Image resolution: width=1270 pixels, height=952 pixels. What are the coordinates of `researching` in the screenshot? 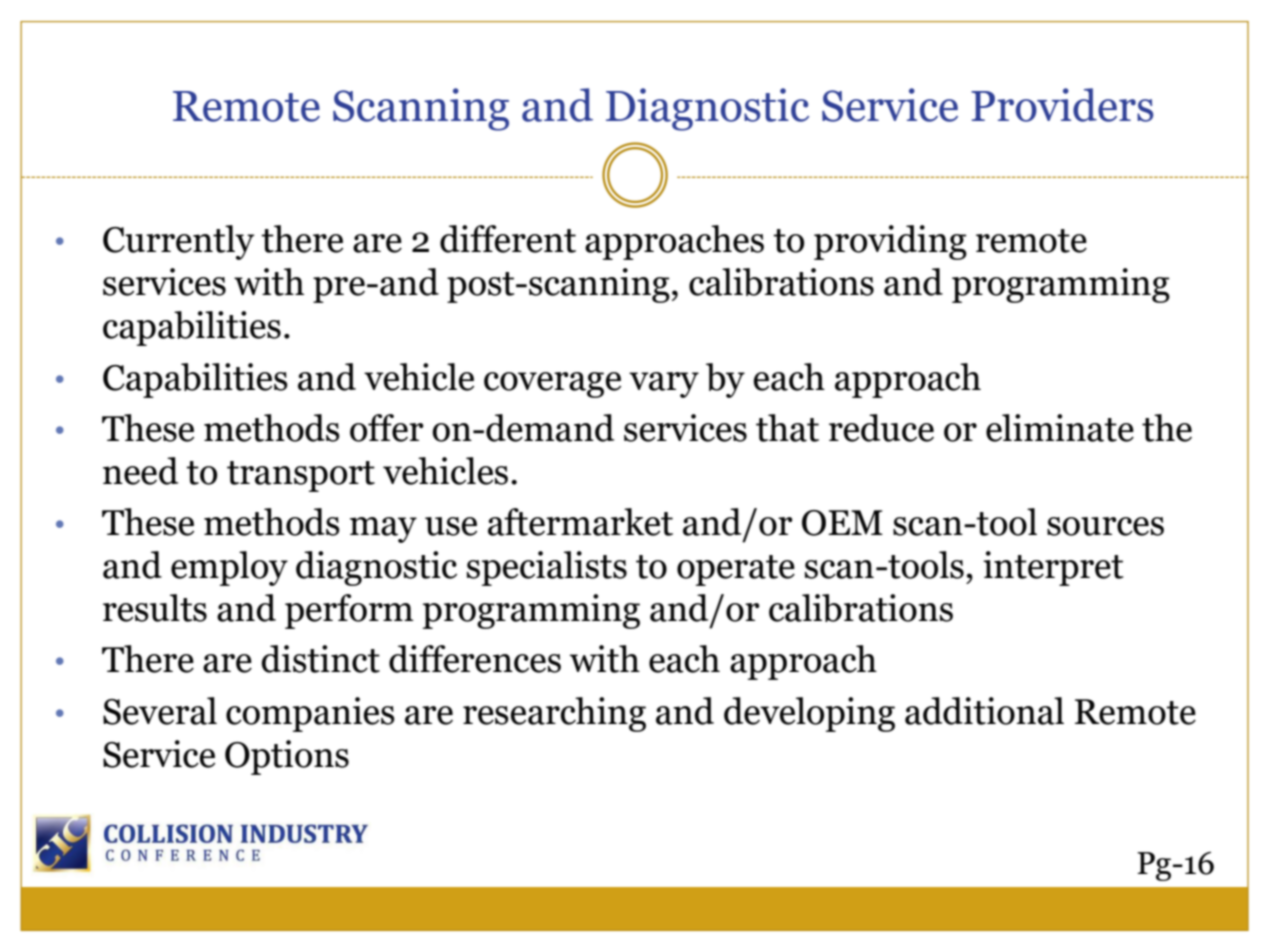 It's located at (554, 714).
